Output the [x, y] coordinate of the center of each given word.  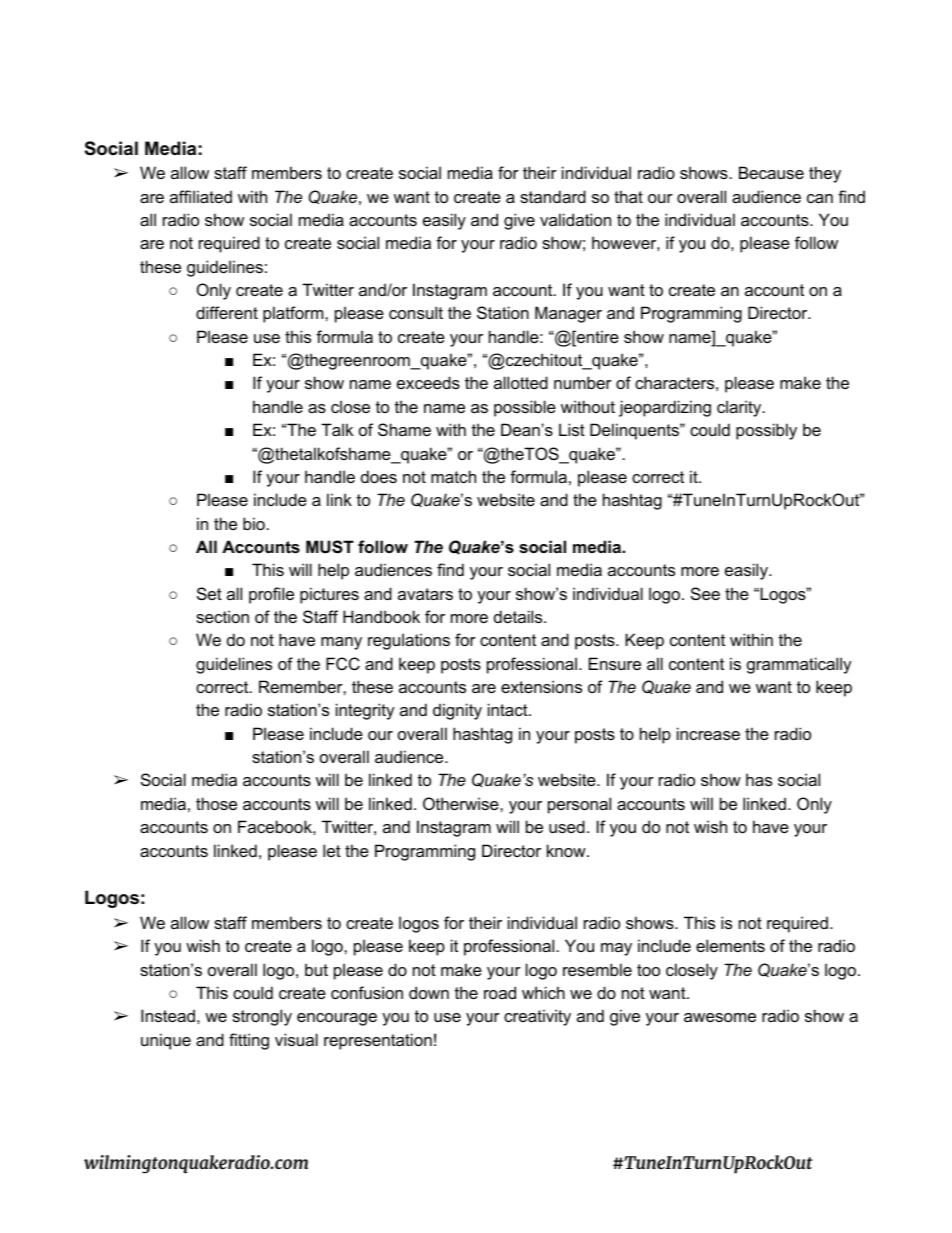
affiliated [201, 196]
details [519, 616]
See [705, 593]
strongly [262, 1017]
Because [771, 172]
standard [553, 196]
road [500, 992]
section [222, 616]
